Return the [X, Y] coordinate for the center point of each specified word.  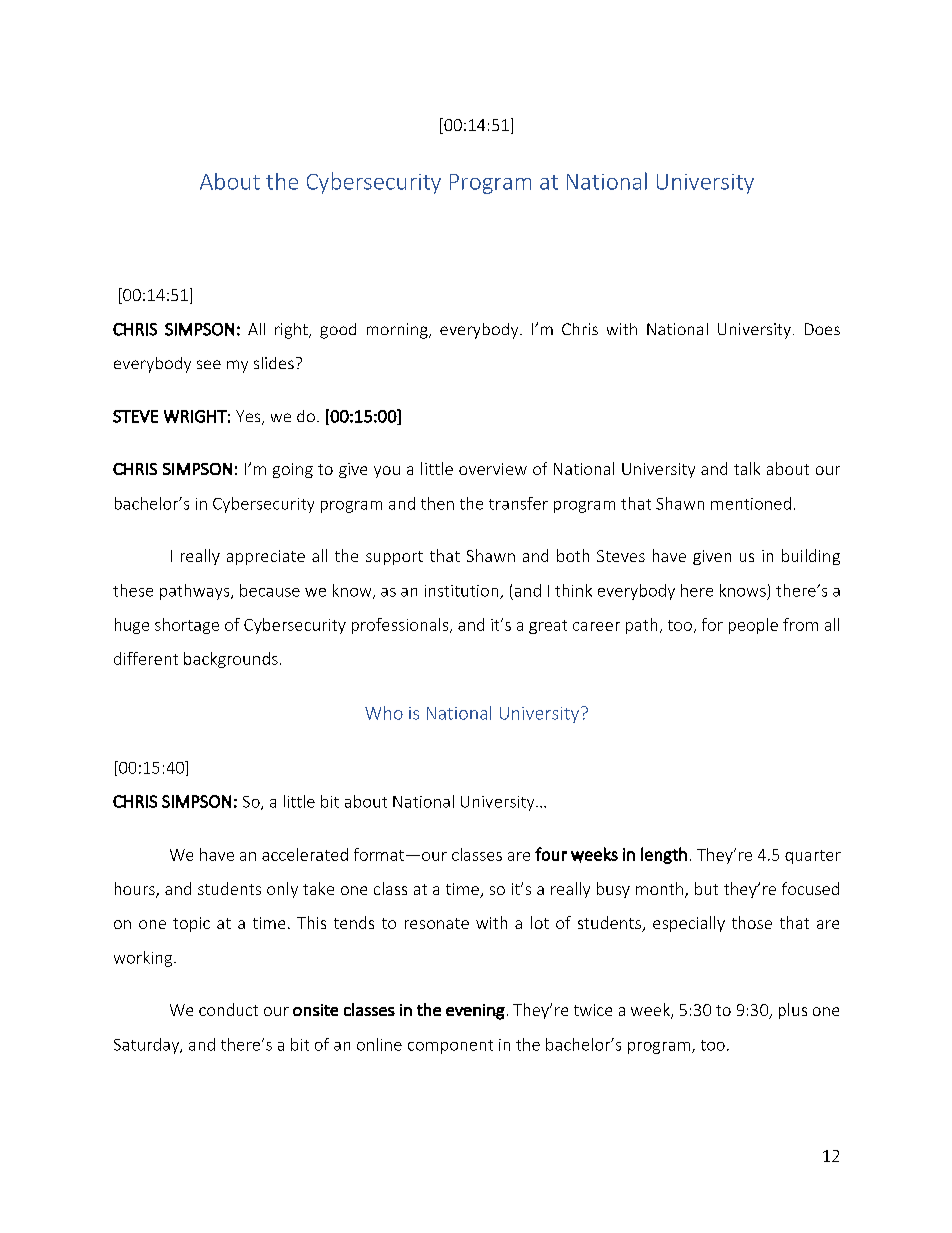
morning [398, 331]
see [209, 364]
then [437, 503]
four [551, 854]
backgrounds [231, 660]
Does [822, 329]
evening [475, 1012]
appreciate [266, 557]
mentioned [751, 503]
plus [793, 1011]
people [753, 626]
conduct [228, 1009]
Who [384, 713]
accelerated [305, 854]
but [706, 888]
